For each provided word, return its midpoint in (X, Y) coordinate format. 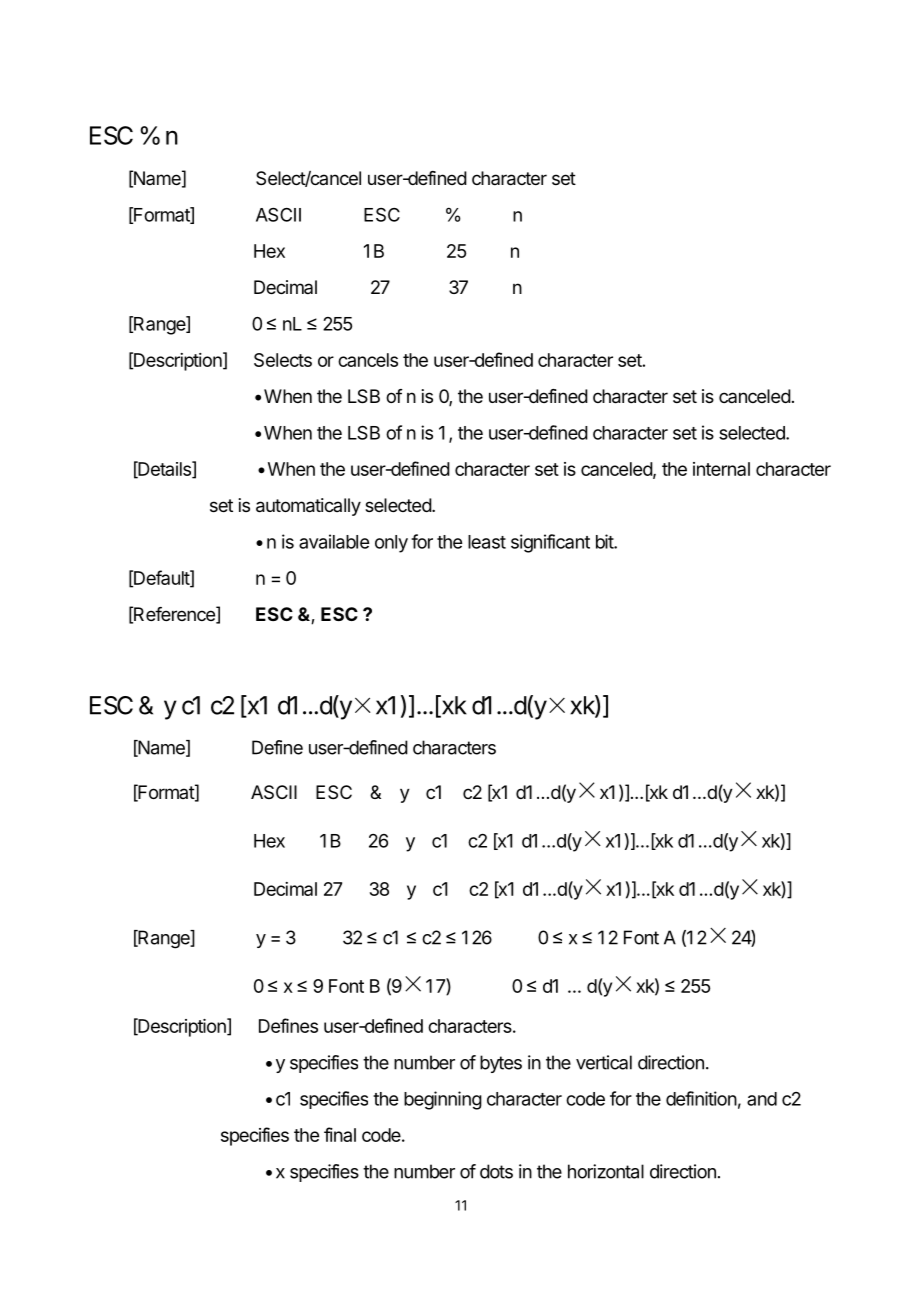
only (391, 544)
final (340, 1134)
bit (605, 541)
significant (550, 543)
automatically (308, 507)
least (487, 542)
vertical (604, 1062)
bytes (501, 1064)
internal (721, 469)
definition (701, 1098)
